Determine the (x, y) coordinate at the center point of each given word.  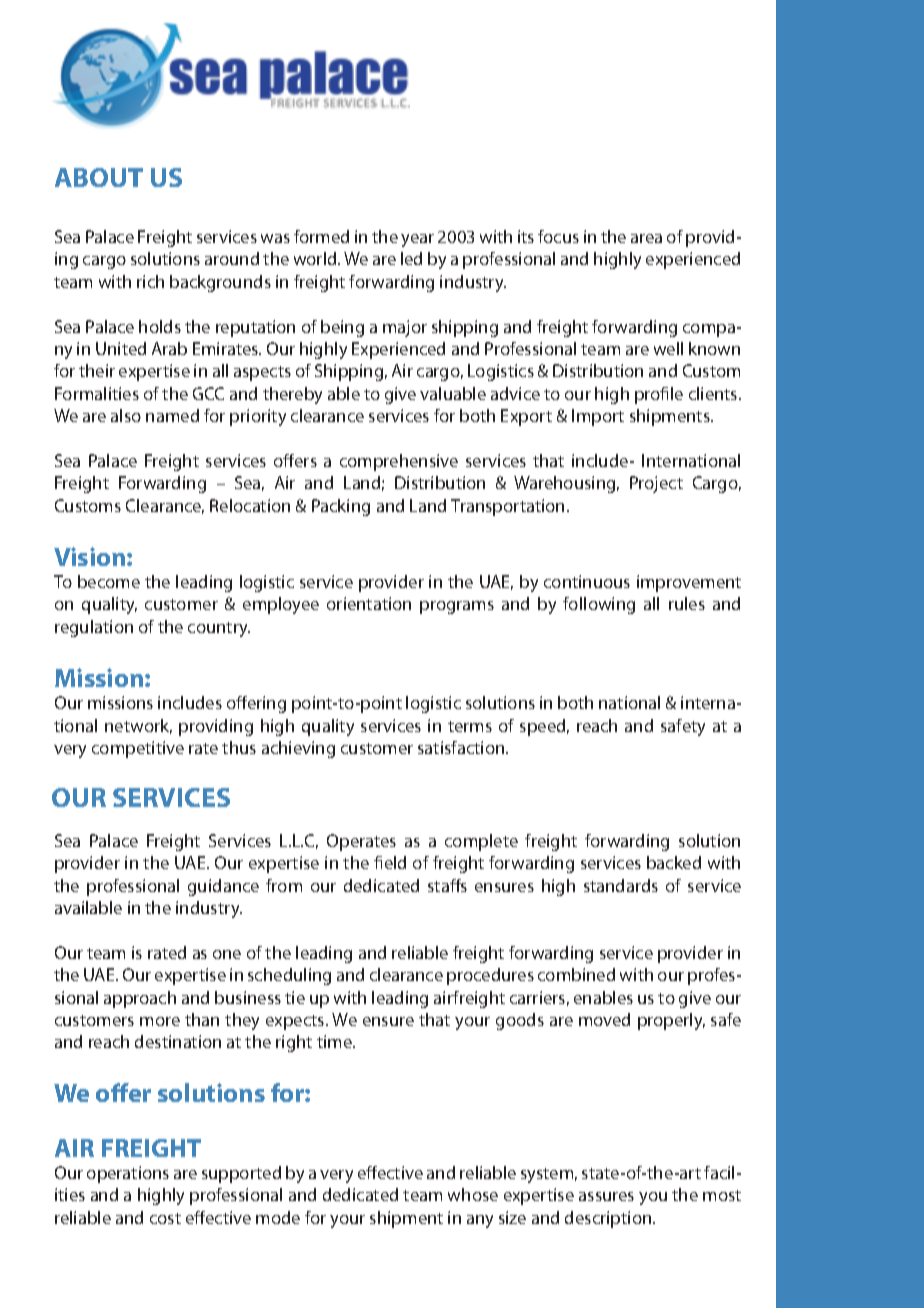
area (646, 238)
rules (687, 603)
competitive (138, 749)
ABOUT (99, 177)
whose (473, 1194)
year (417, 240)
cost (165, 1218)
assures (606, 1196)
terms (470, 726)
